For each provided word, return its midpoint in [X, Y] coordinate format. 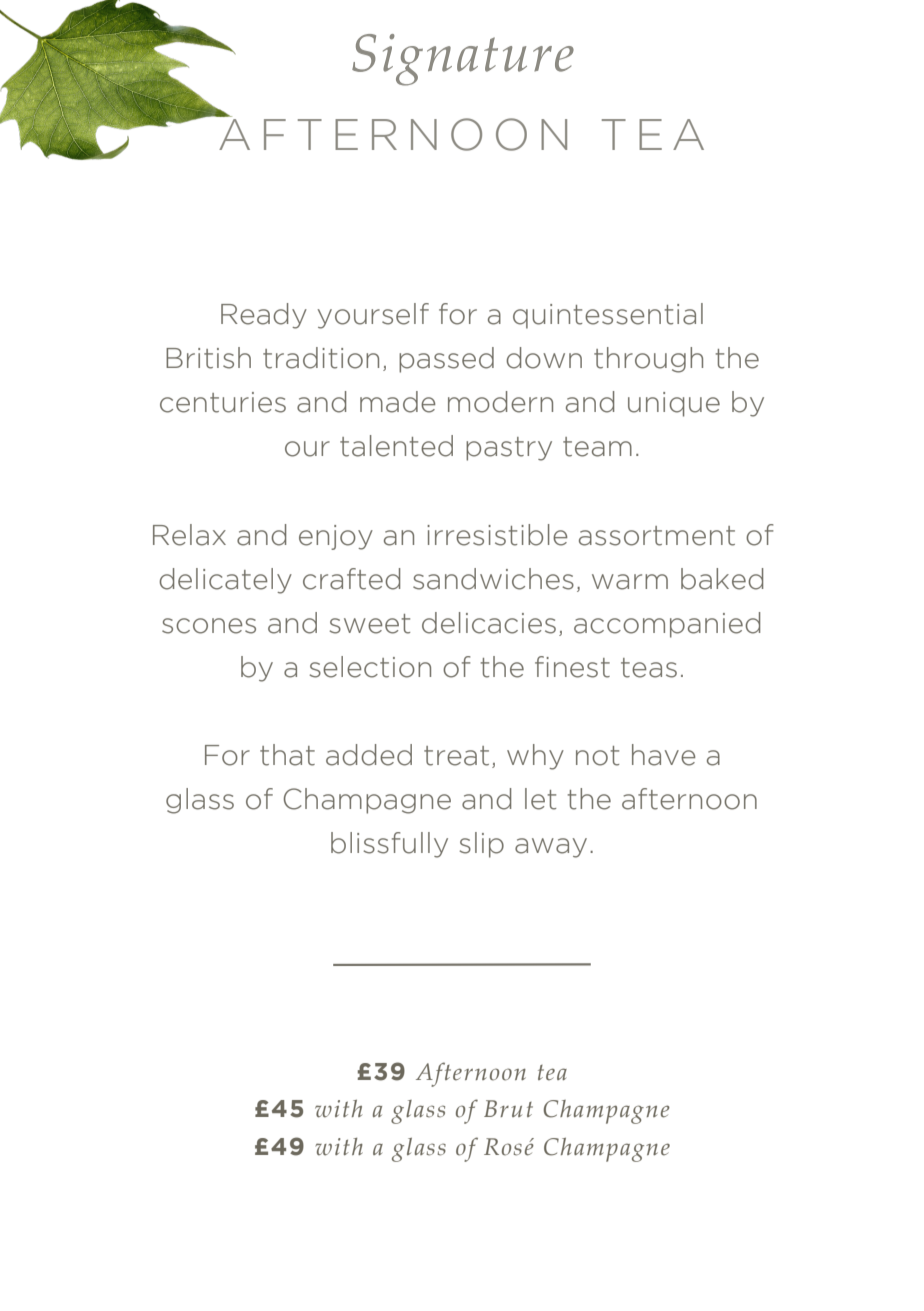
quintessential [608, 316]
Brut [508, 1108]
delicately [225, 581]
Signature [463, 60]
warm [630, 582]
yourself [373, 316]
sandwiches [493, 579]
